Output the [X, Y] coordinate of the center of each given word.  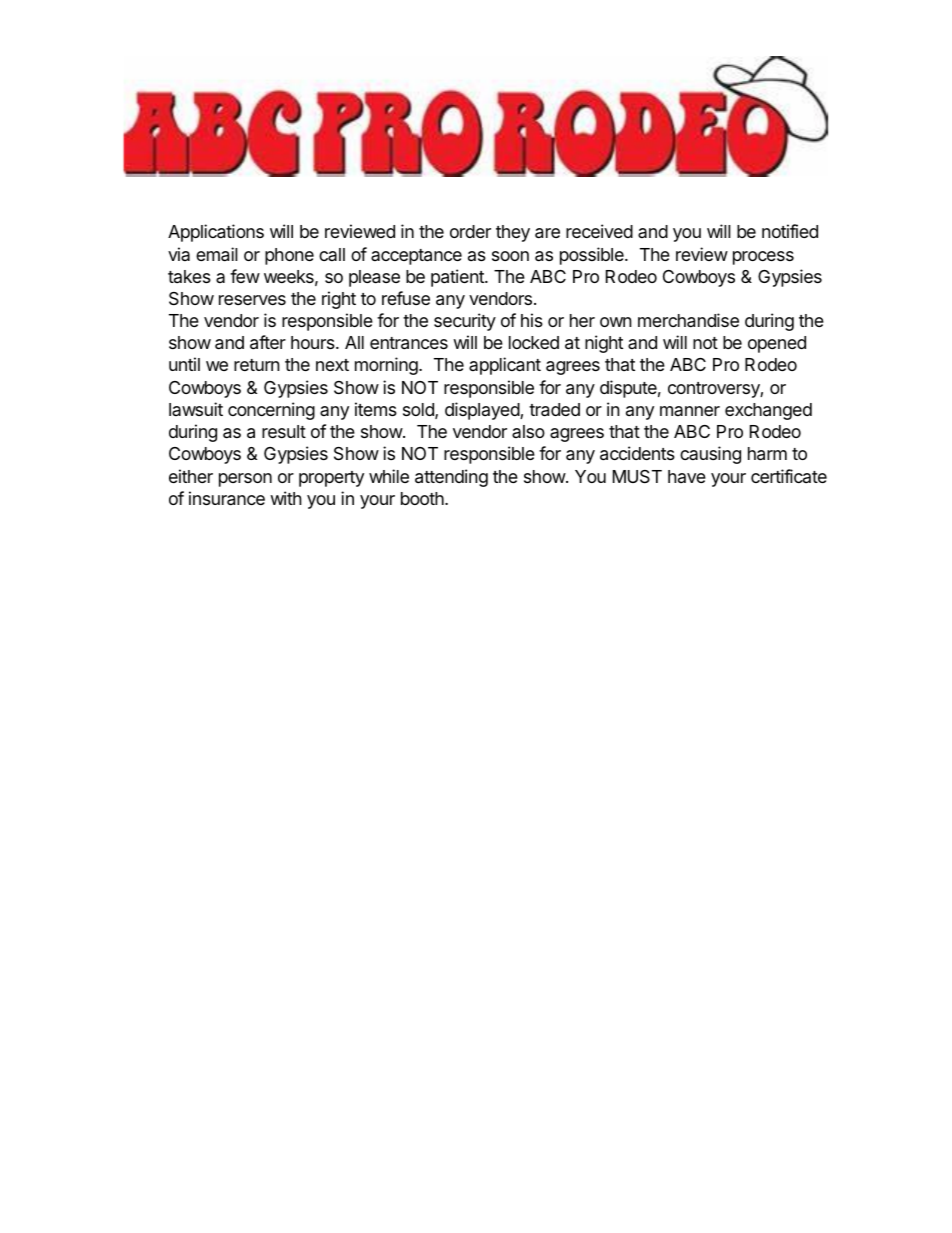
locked [534, 342]
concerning [271, 411]
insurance [227, 498]
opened [777, 344]
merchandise [688, 320]
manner [690, 411]
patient [458, 278]
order [470, 231]
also [528, 431]
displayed [483, 411]
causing [710, 455]
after [268, 342]
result [284, 431]
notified [790, 231]
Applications [216, 233]
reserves [252, 300]
